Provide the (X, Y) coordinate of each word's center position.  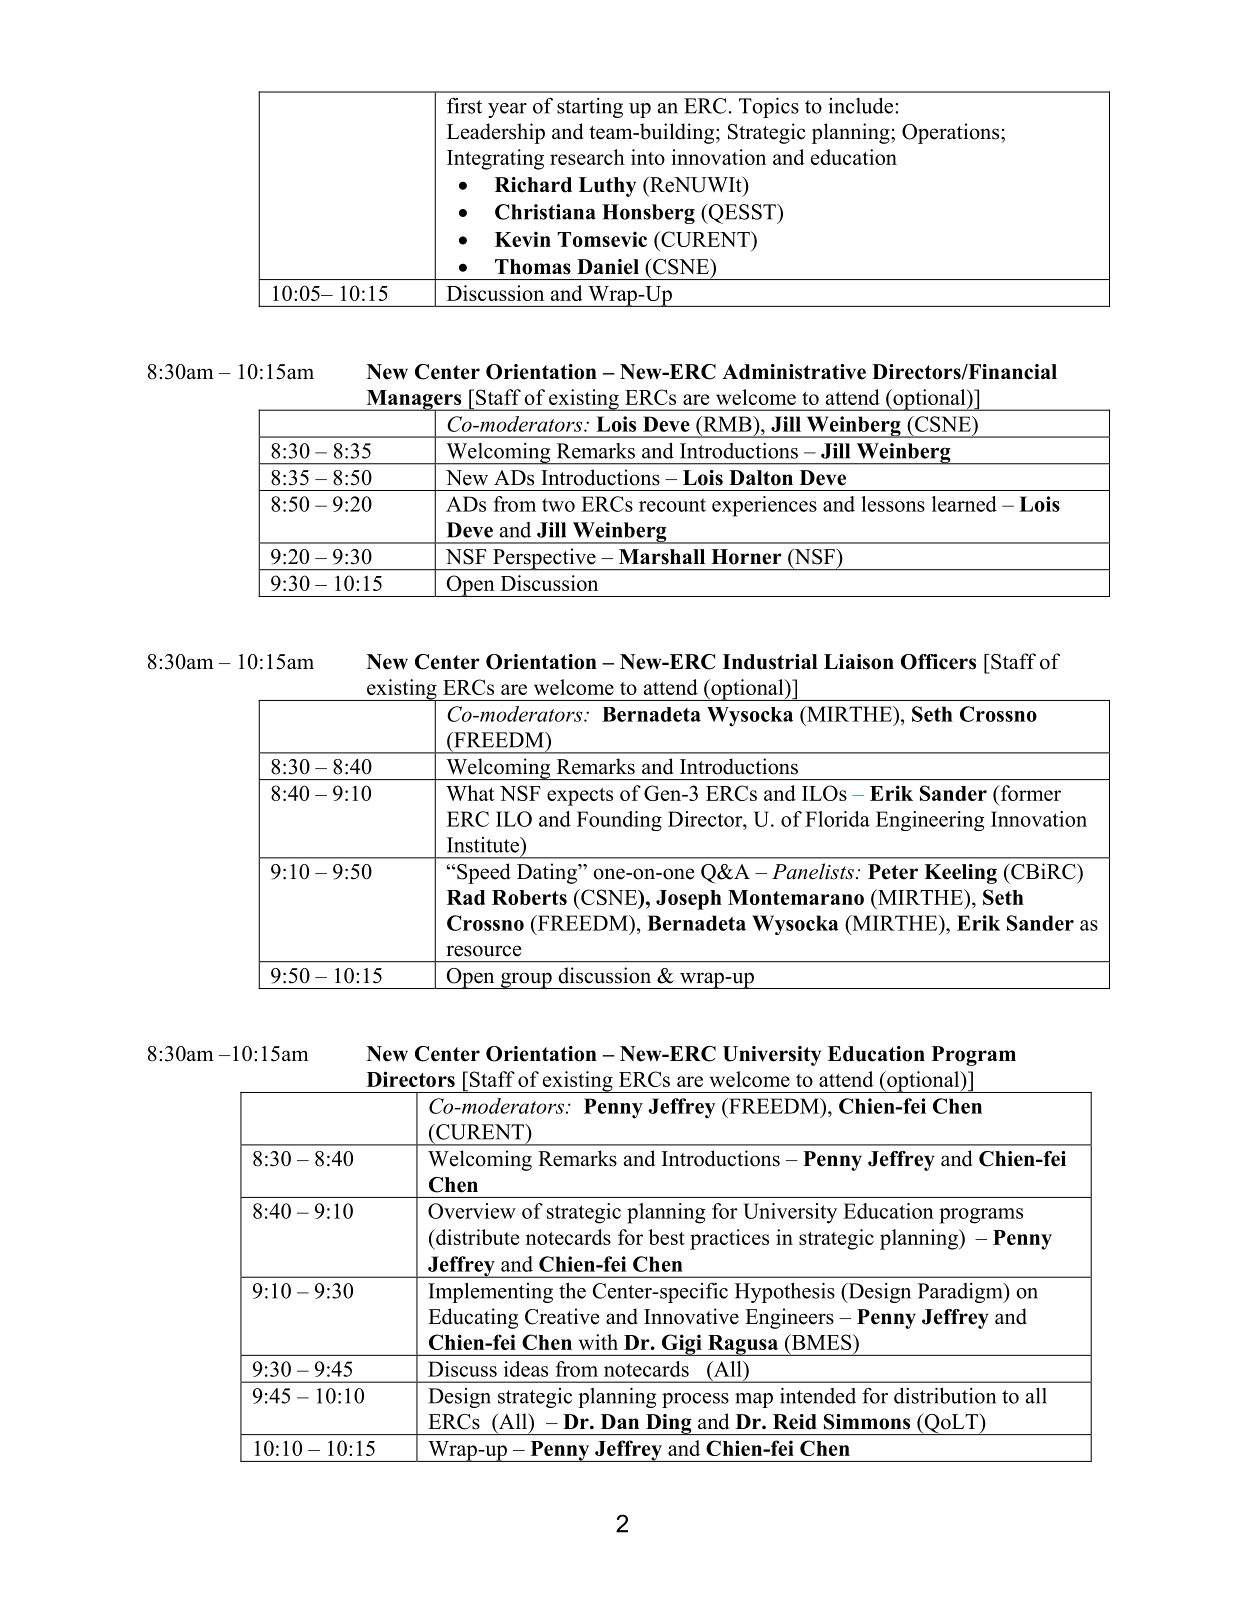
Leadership (496, 133)
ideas (526, 1369)
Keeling (960, 874)
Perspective (544, 559)
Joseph (689, 900)
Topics (769, 107)
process (695, 1400)
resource (484, 951)
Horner (746, 557)
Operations (952, 133)
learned (964, 504)
